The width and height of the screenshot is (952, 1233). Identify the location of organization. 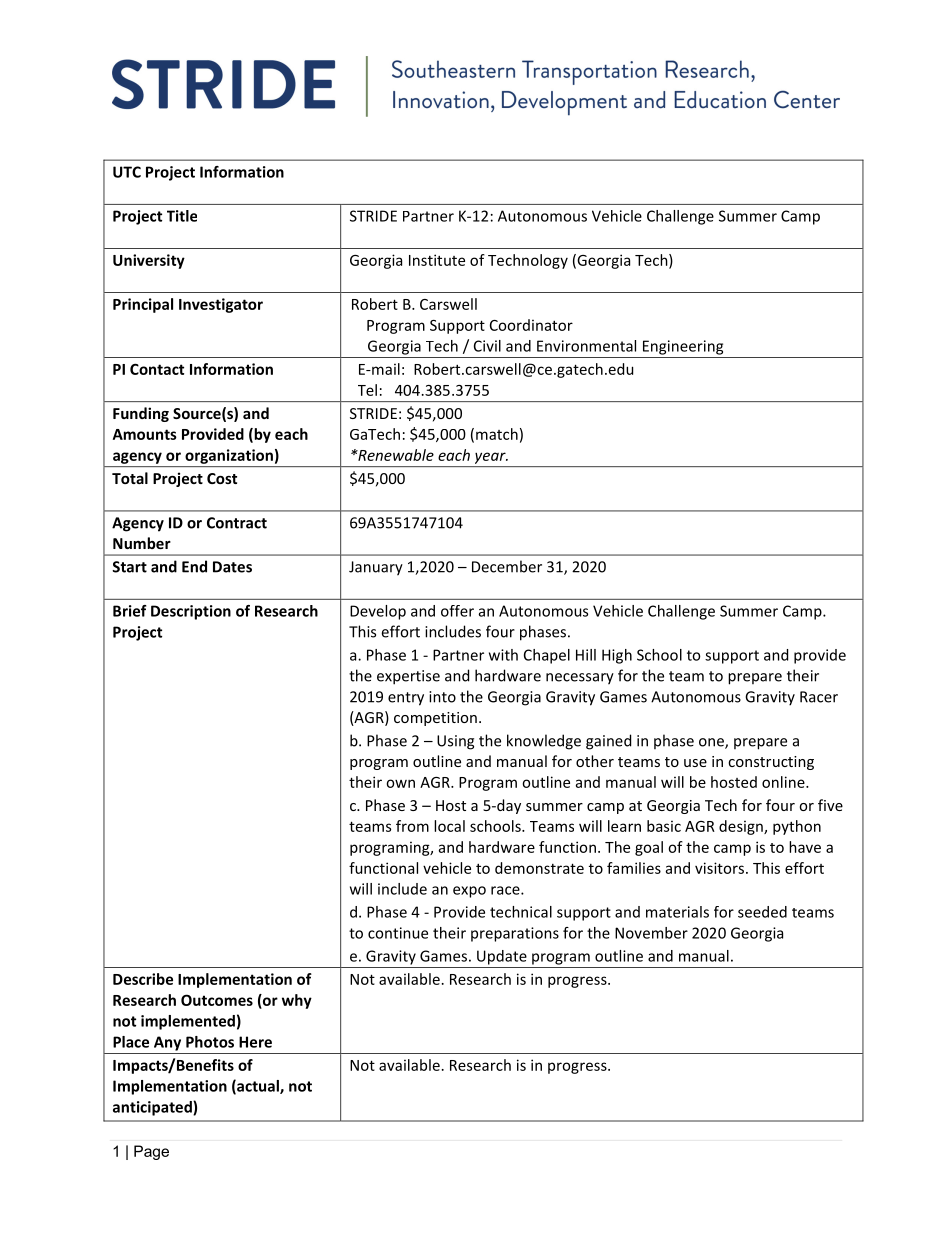
(229, 456).
